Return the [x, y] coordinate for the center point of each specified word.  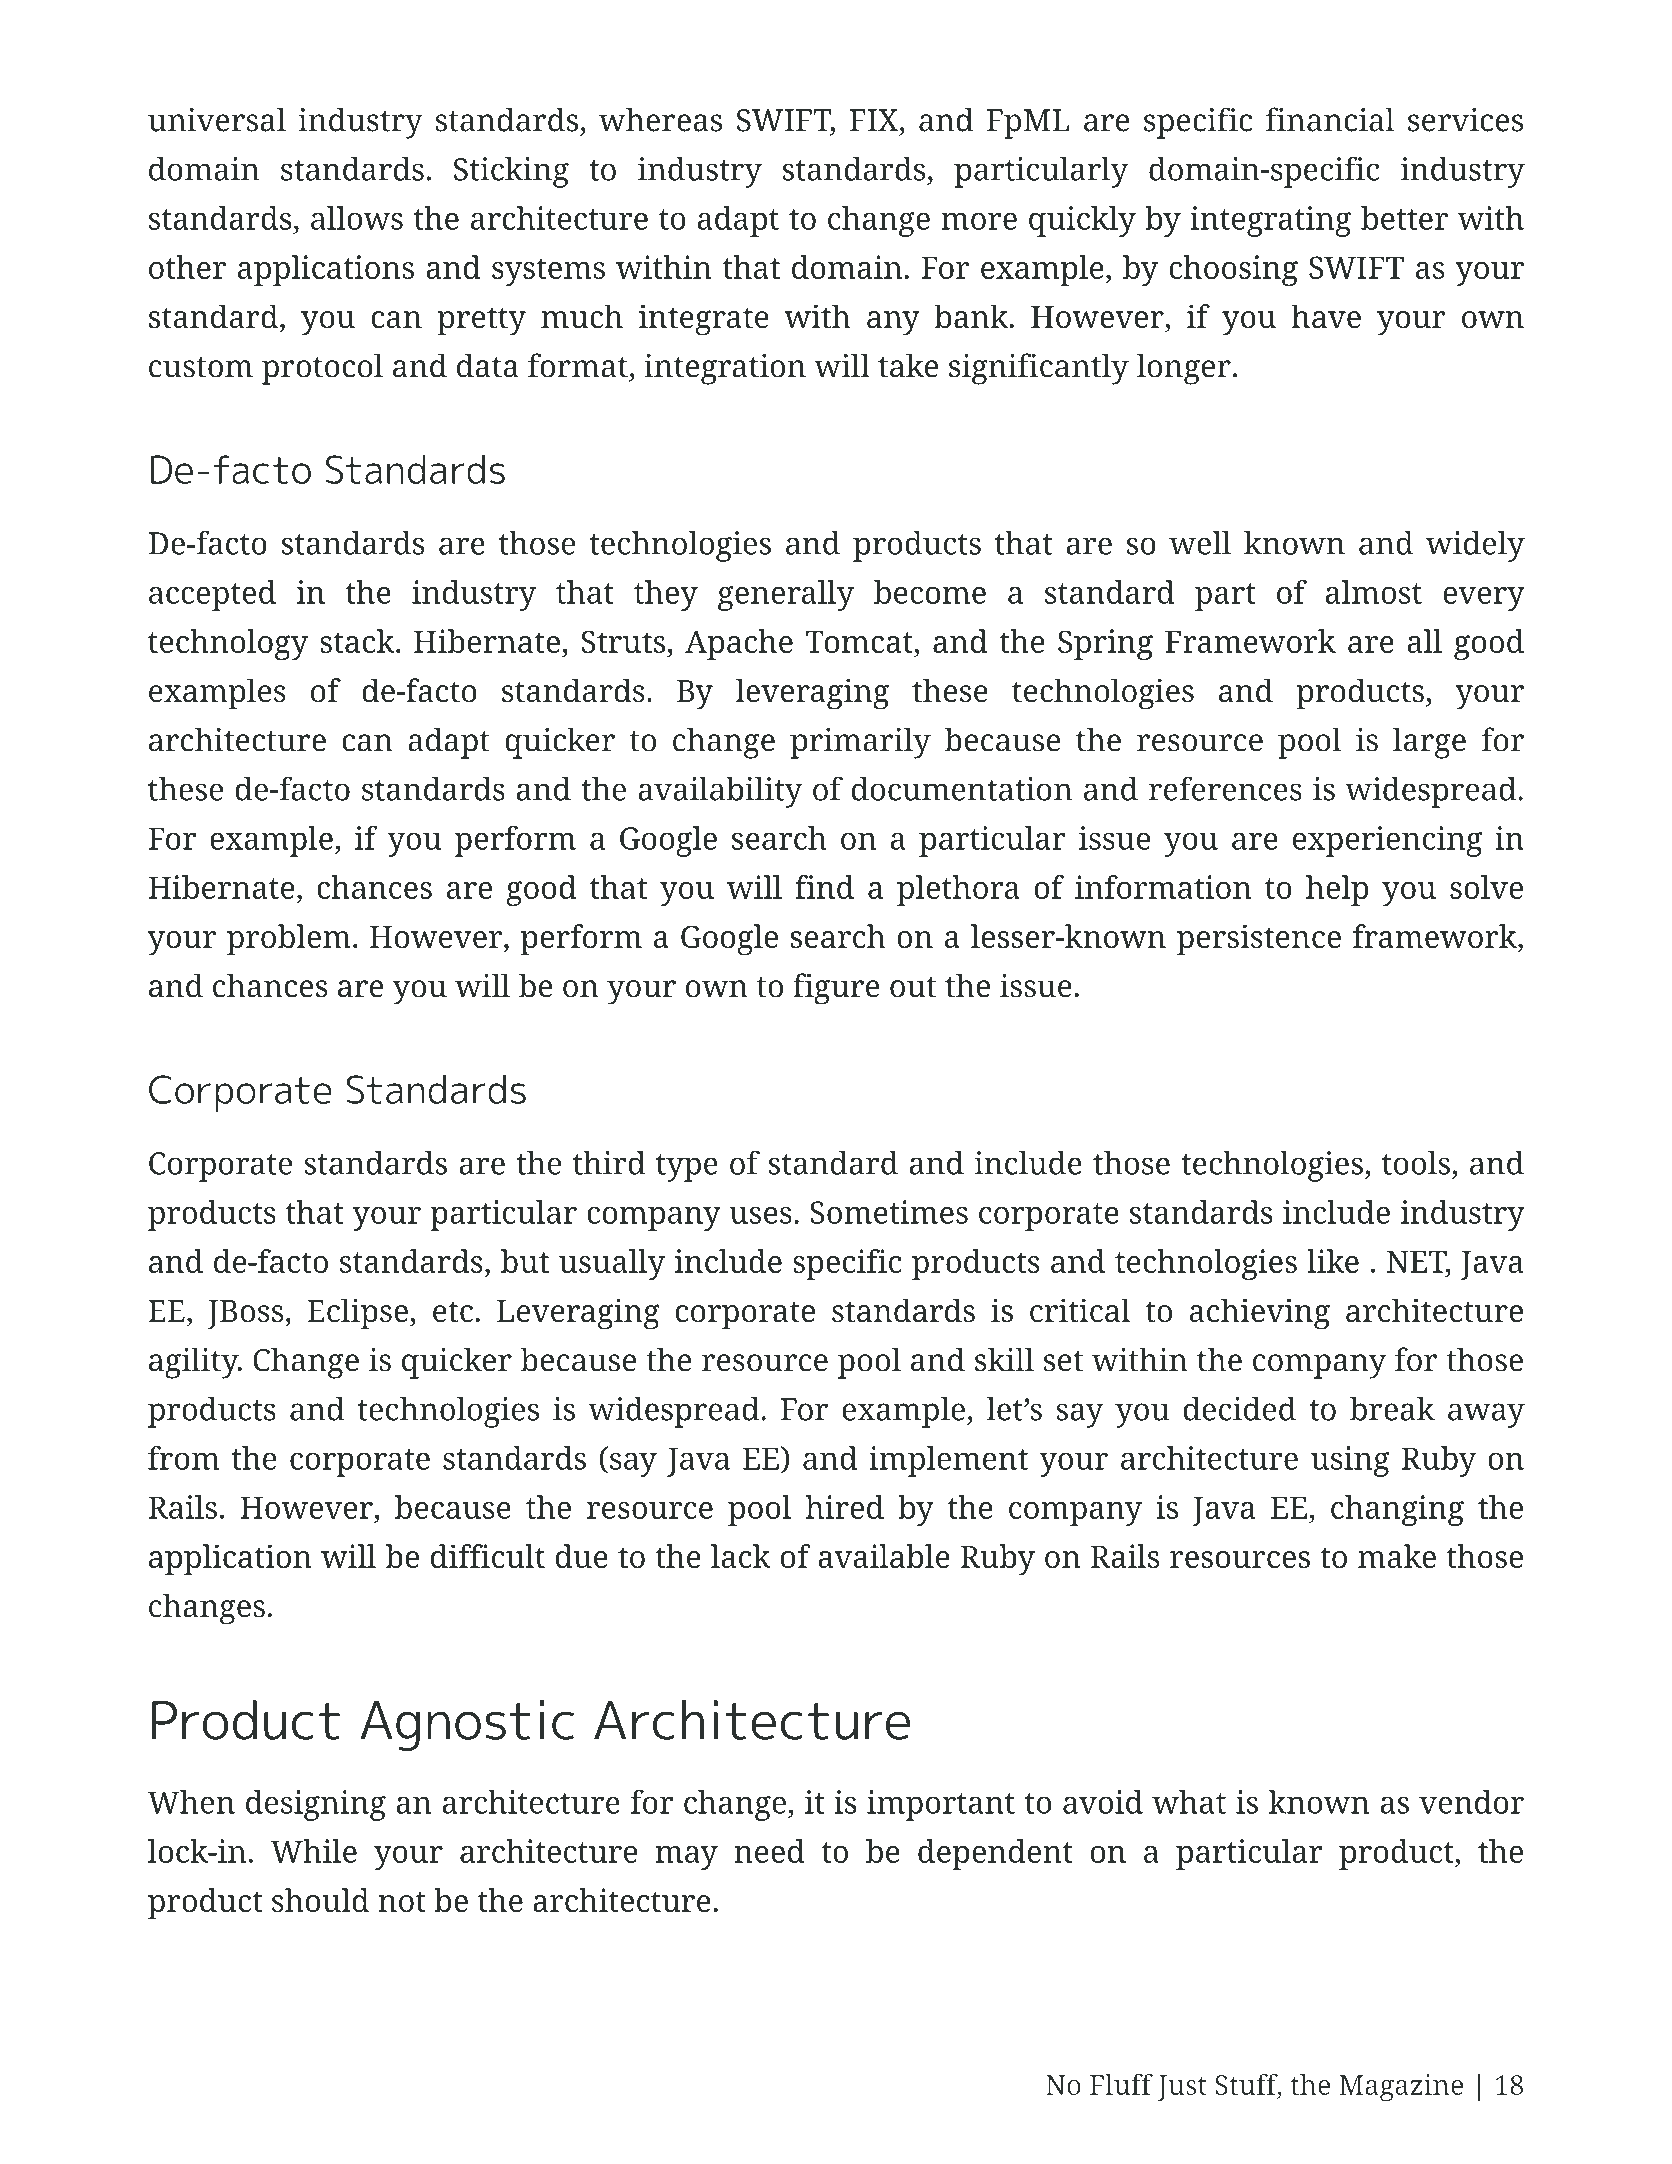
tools [1416, 1163]
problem [289, 940]
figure [836, 989]
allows [357, 218]
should [320, 1900]
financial [1330, 119]
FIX [875, 120]
